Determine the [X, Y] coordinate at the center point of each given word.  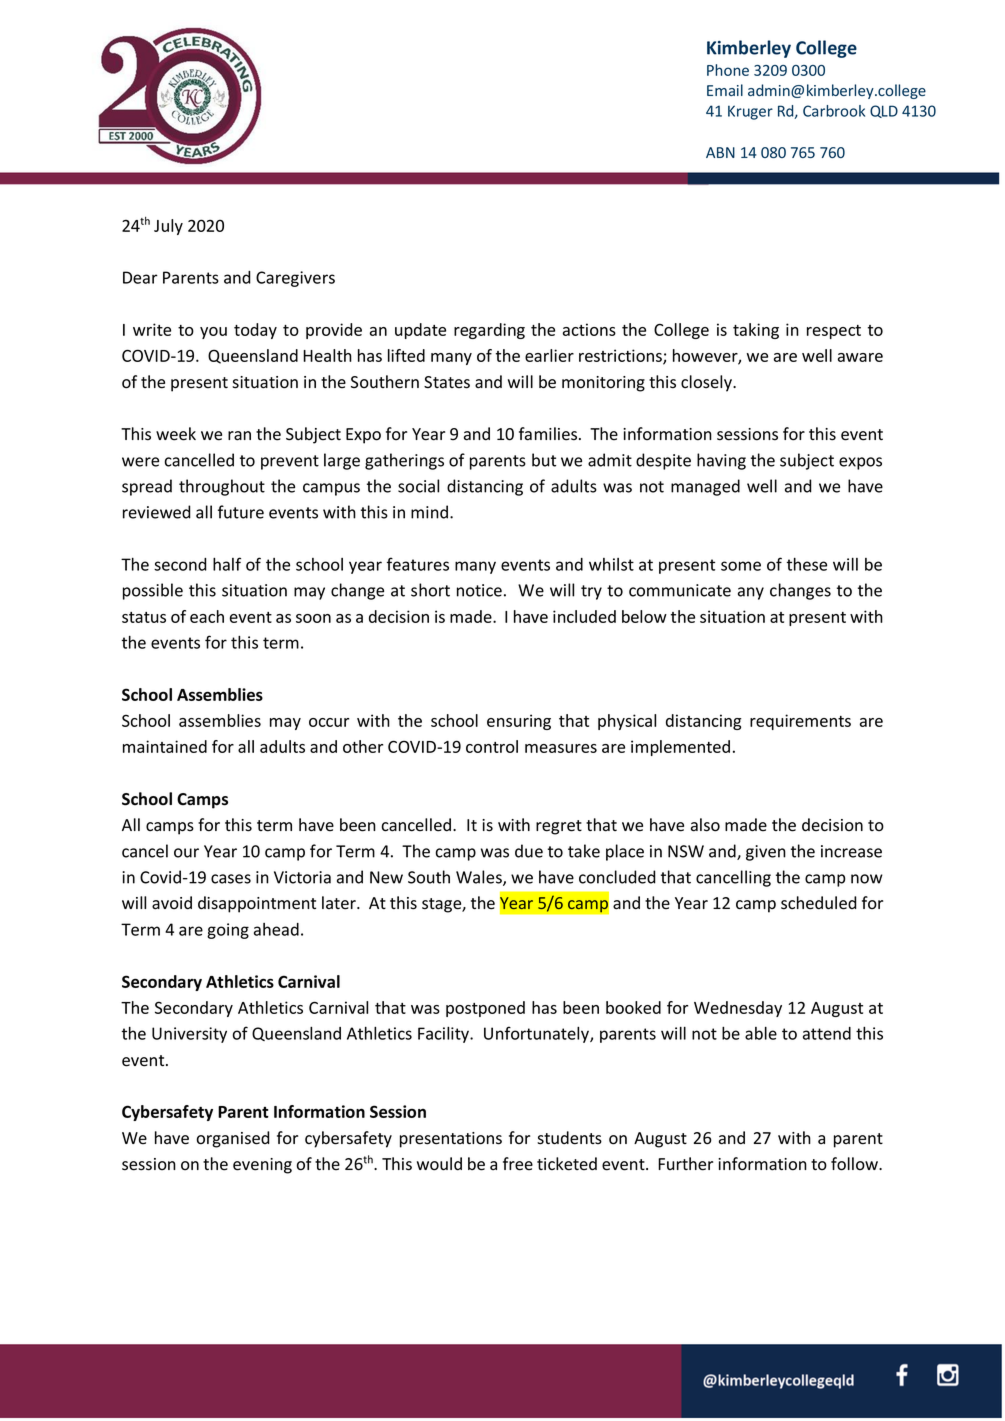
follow [855, 1164]
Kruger [750, 112]
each [207, 616]
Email [725, 90]
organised [233, 1139]
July [168, 227]
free [518, 1164]
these [807, 564]
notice [479, 590]
